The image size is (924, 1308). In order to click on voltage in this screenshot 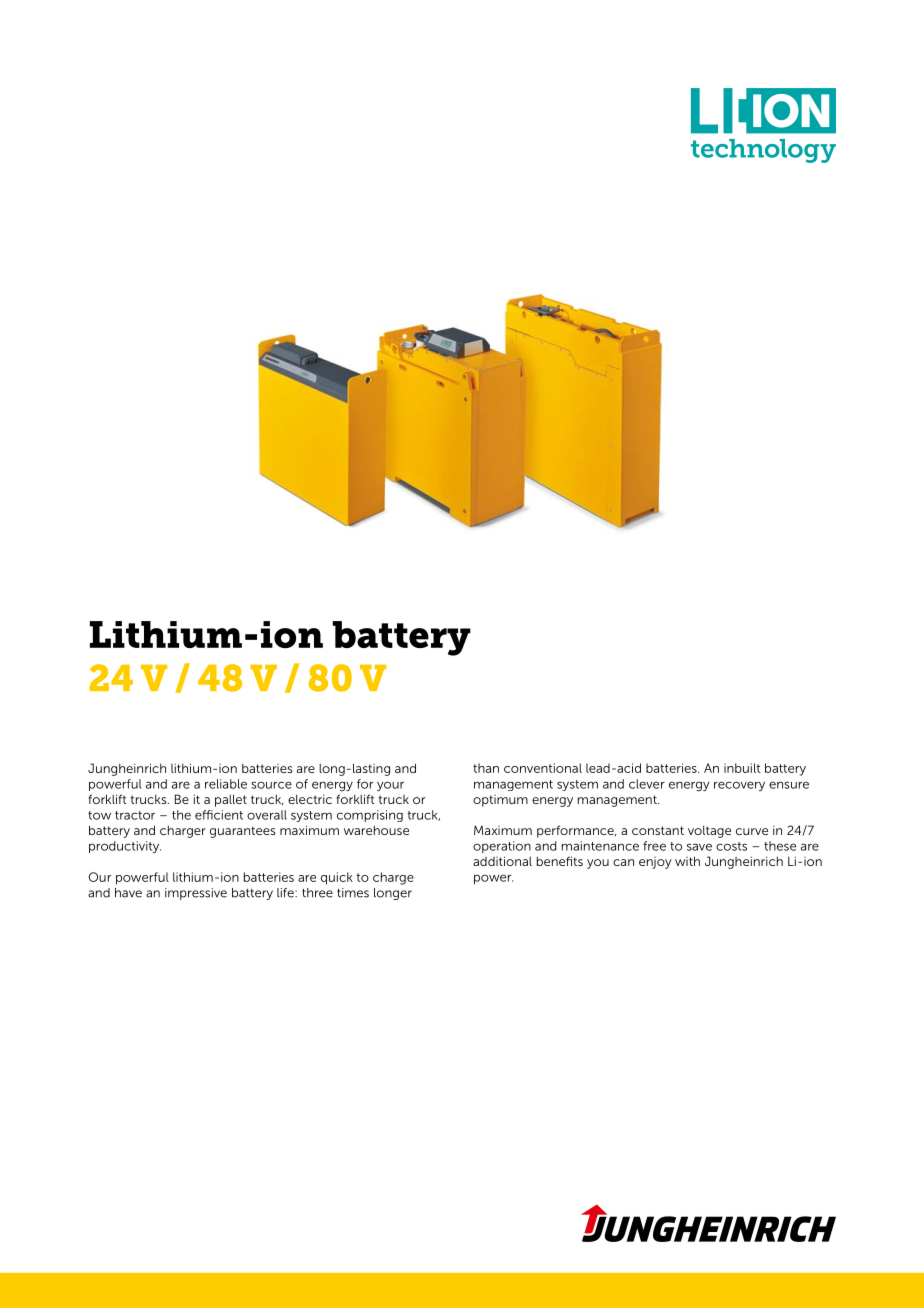, I will do `click(709, 831)`.
